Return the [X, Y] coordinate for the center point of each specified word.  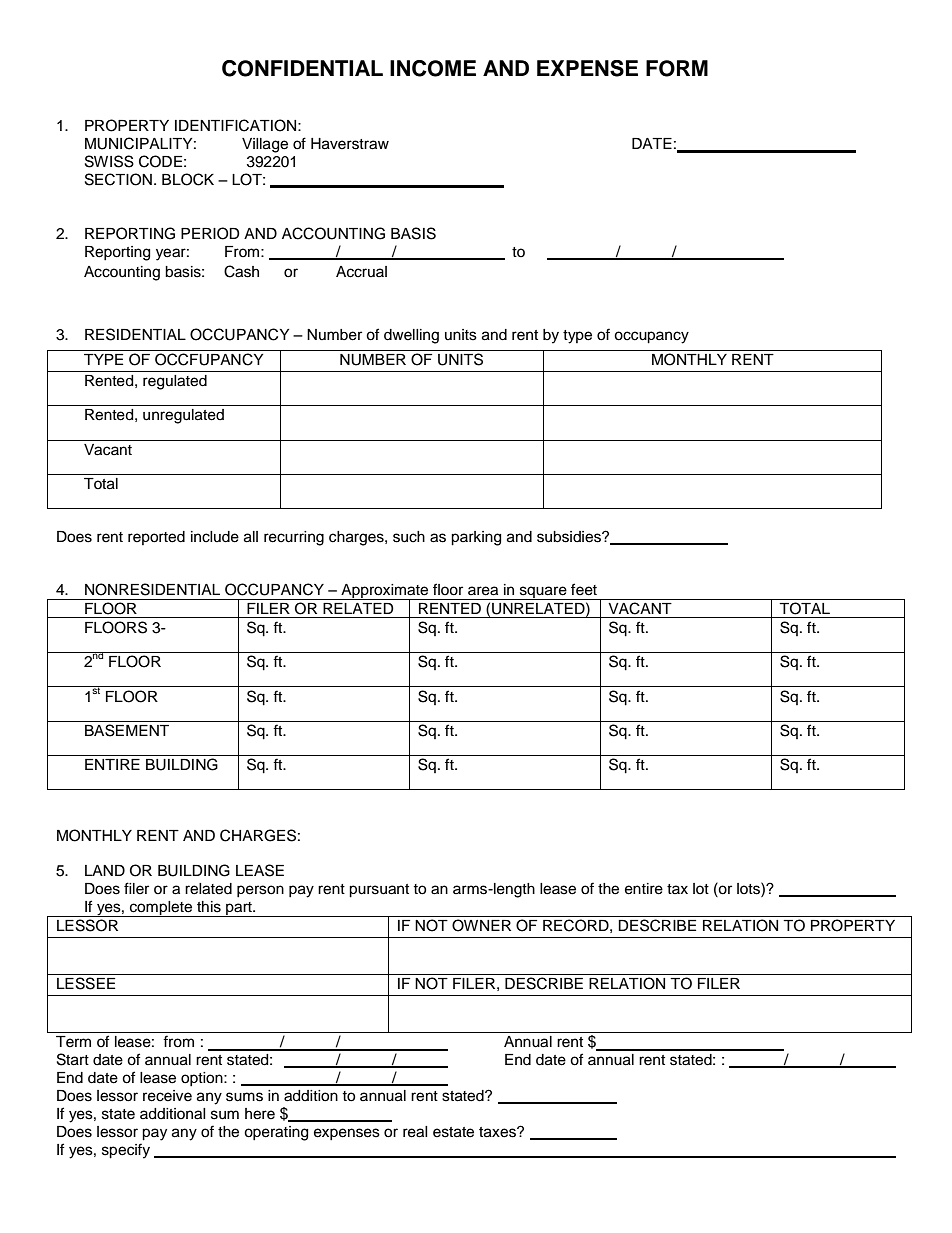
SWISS [109, 161]
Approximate [385, 592]
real [415, 1132]
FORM [677, 68]
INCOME [433, 68]
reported [156, 538]
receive [167, 1096]
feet [584, 589]
